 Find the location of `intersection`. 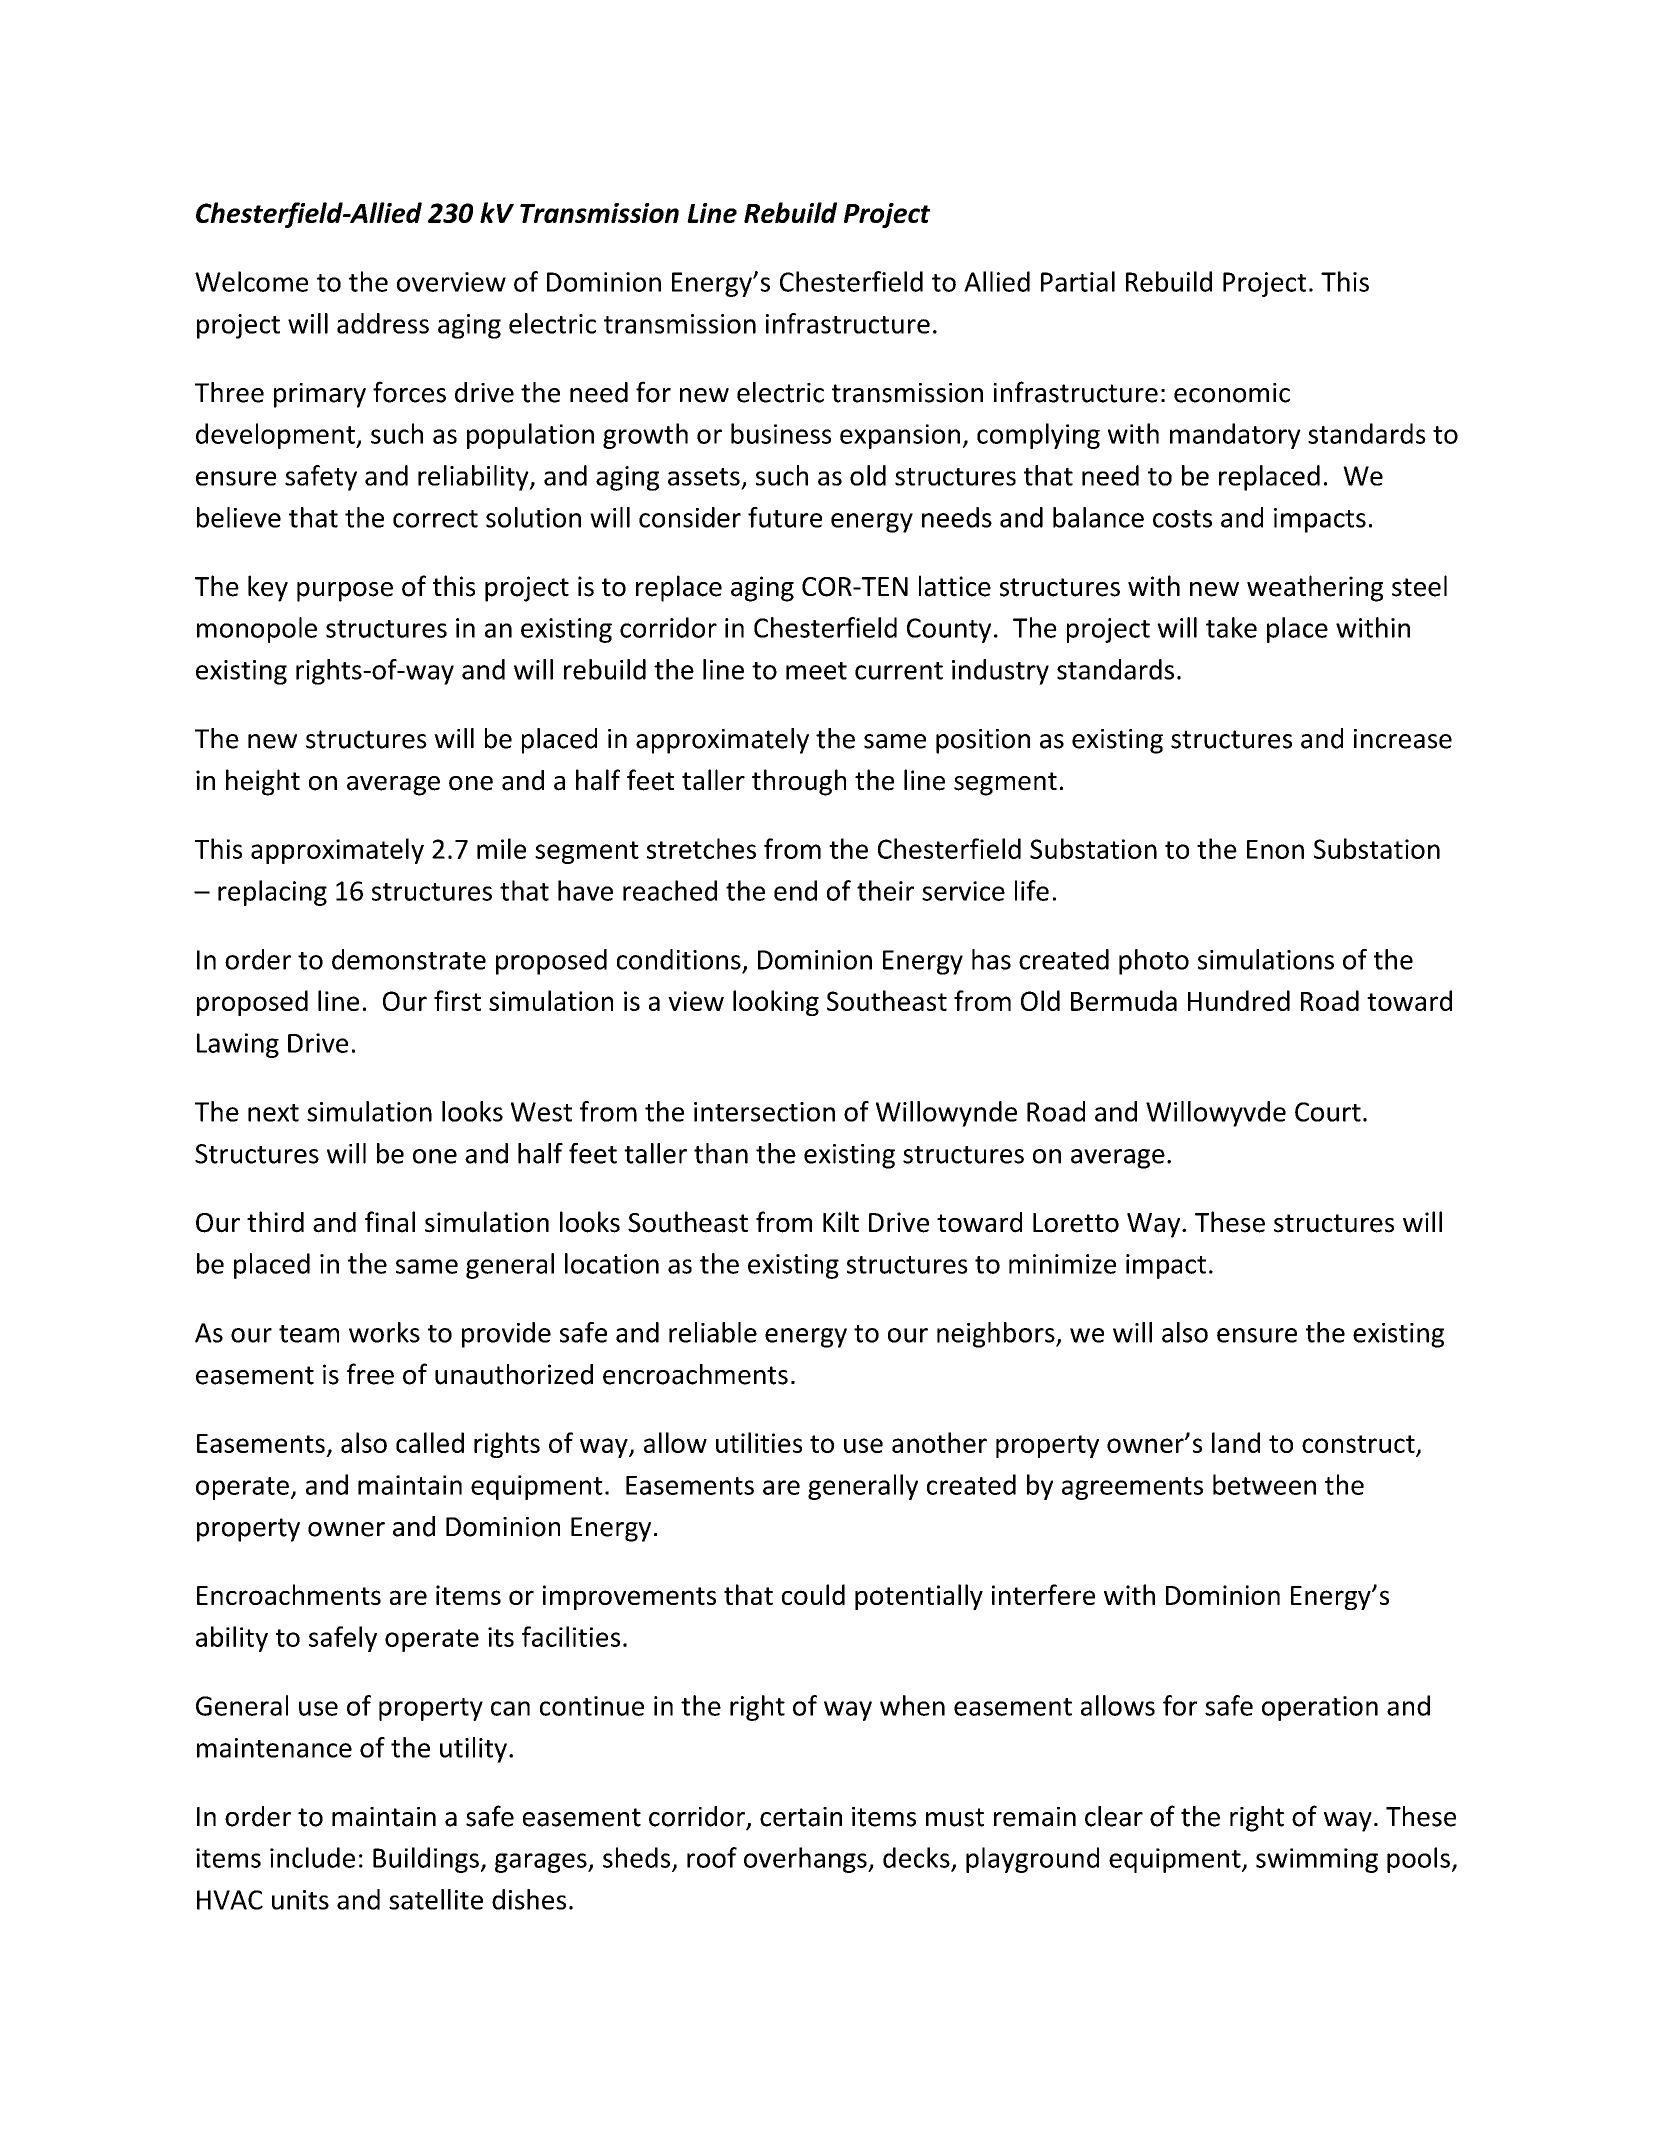

intersection is located at coordinates (764, 1112).
